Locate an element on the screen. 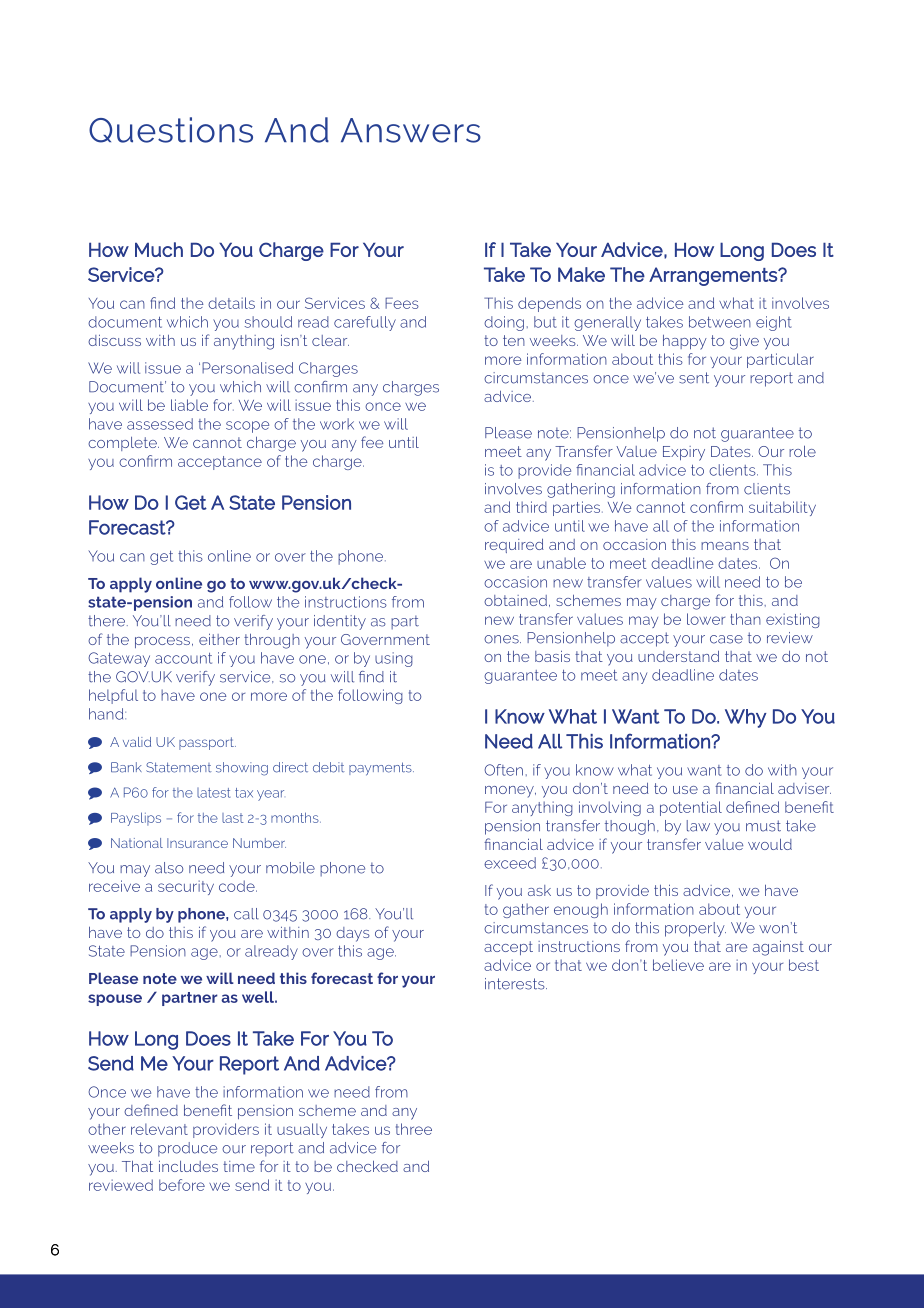 Image resolution: width=924 pixels, height=1308 pixels. Expiry is located at coordinates (684, 453).
